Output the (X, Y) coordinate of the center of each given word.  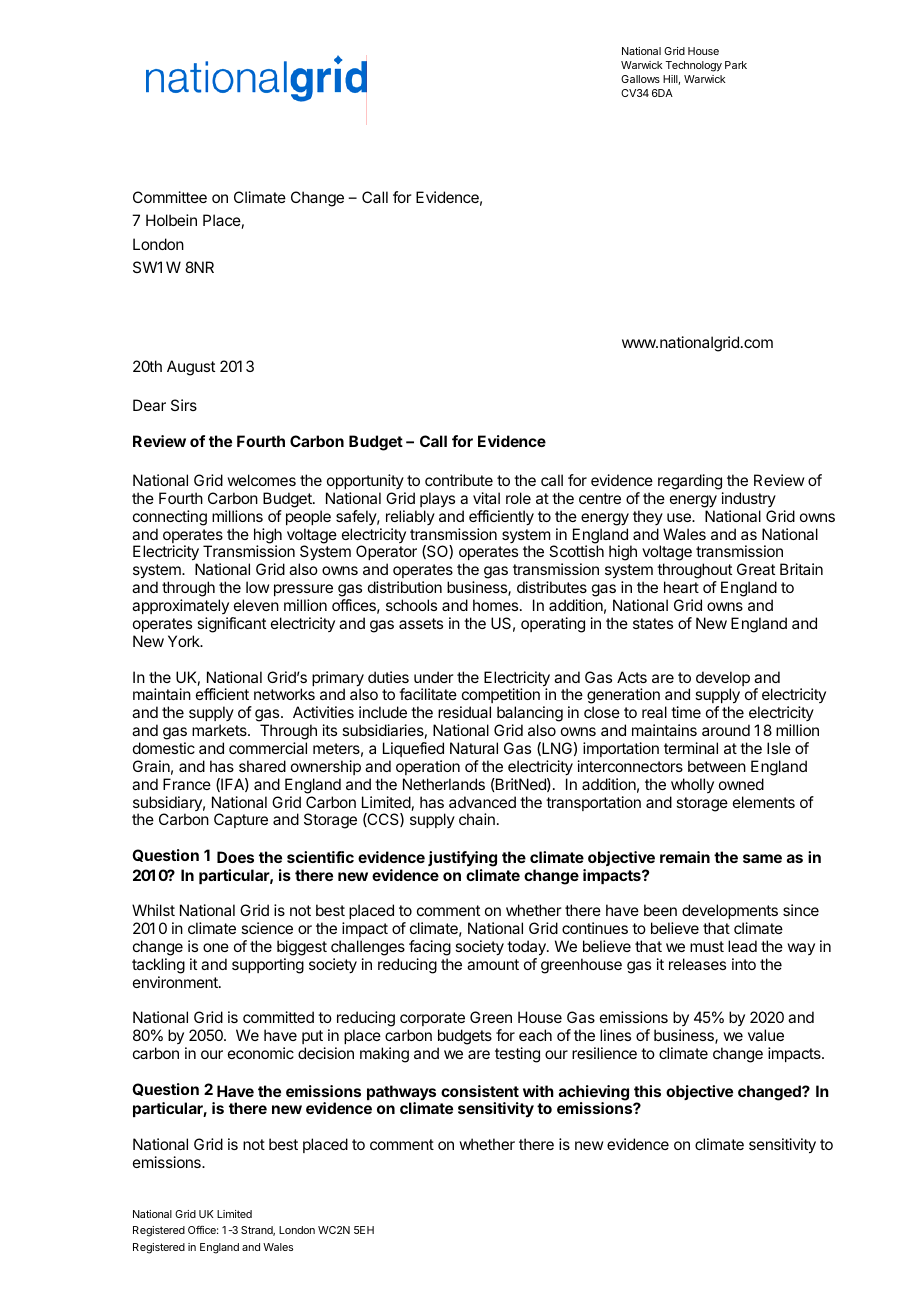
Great (756, 569)
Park (736, 65)
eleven (256, 605)
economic (261, 1053)
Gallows (640, 79)
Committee (170, 197)
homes (497, 605)
